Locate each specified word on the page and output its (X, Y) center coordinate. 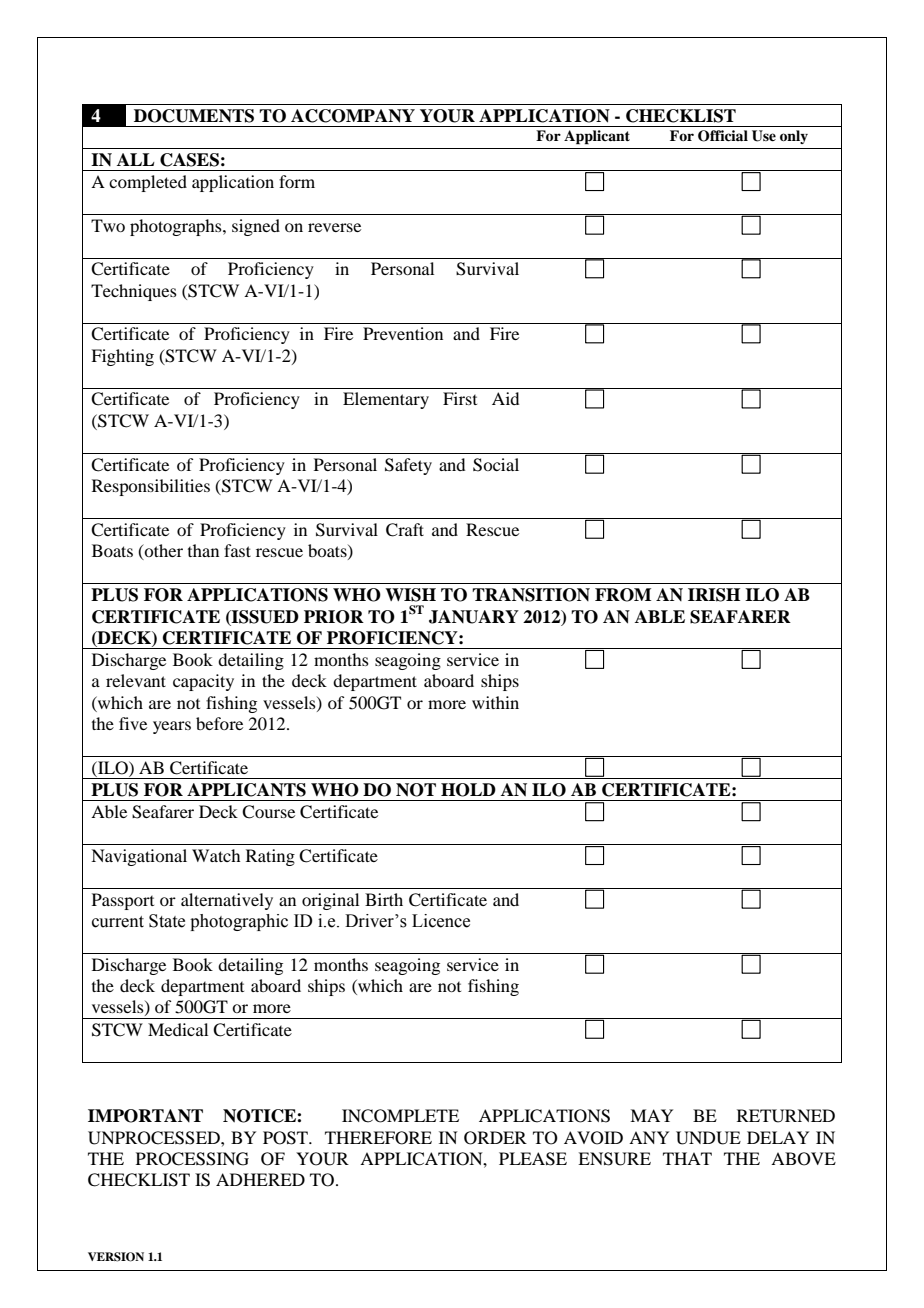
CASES (189, 160)
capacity (203, 682)
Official (723, 136)
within (495, 702)
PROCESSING (192, 1159)
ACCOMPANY (353, 116)
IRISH (714, 595)
